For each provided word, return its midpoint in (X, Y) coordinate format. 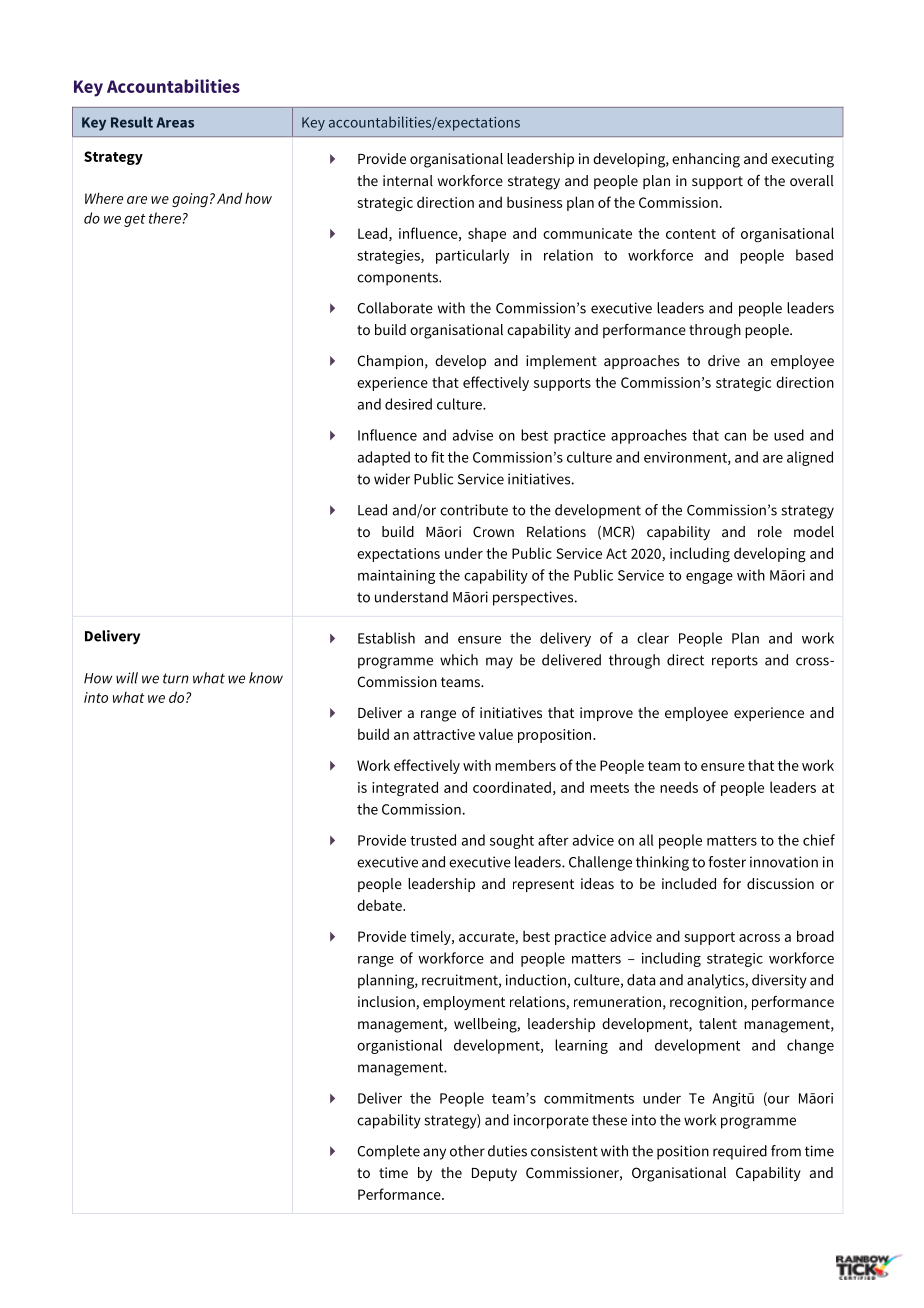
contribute (474, 510)
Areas (175, 122)
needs (679, 787)
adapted (384, 458)
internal (408, 180)
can (735, 437)
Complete (389, 1152)
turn (176, 678)
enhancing (706, 160)
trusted (433, 840)
